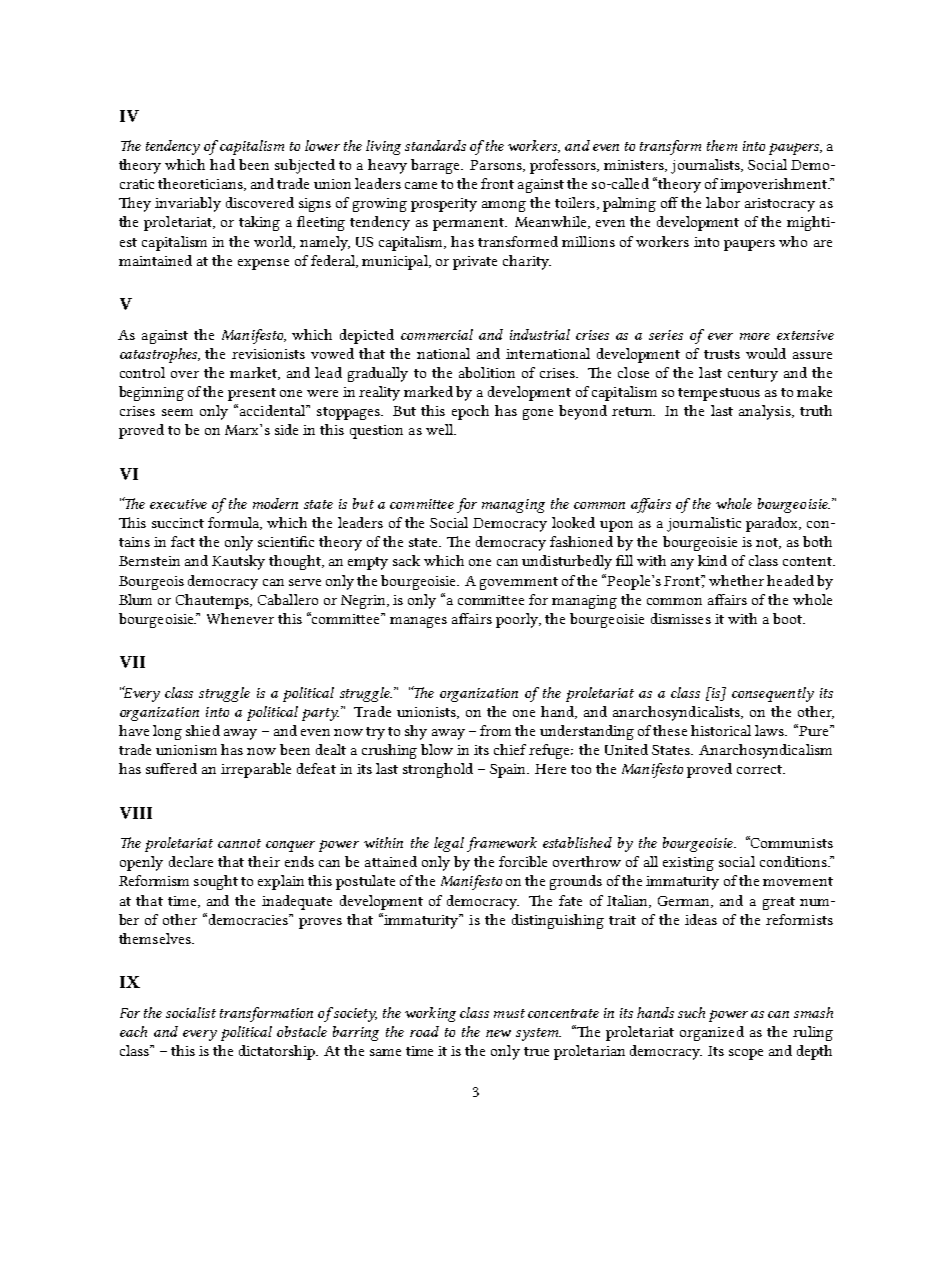 This document has width=952, height=1267. What do you see at coordinates (498, 1033) in the document?
I see `new` at bounding box center [498, 1033].
